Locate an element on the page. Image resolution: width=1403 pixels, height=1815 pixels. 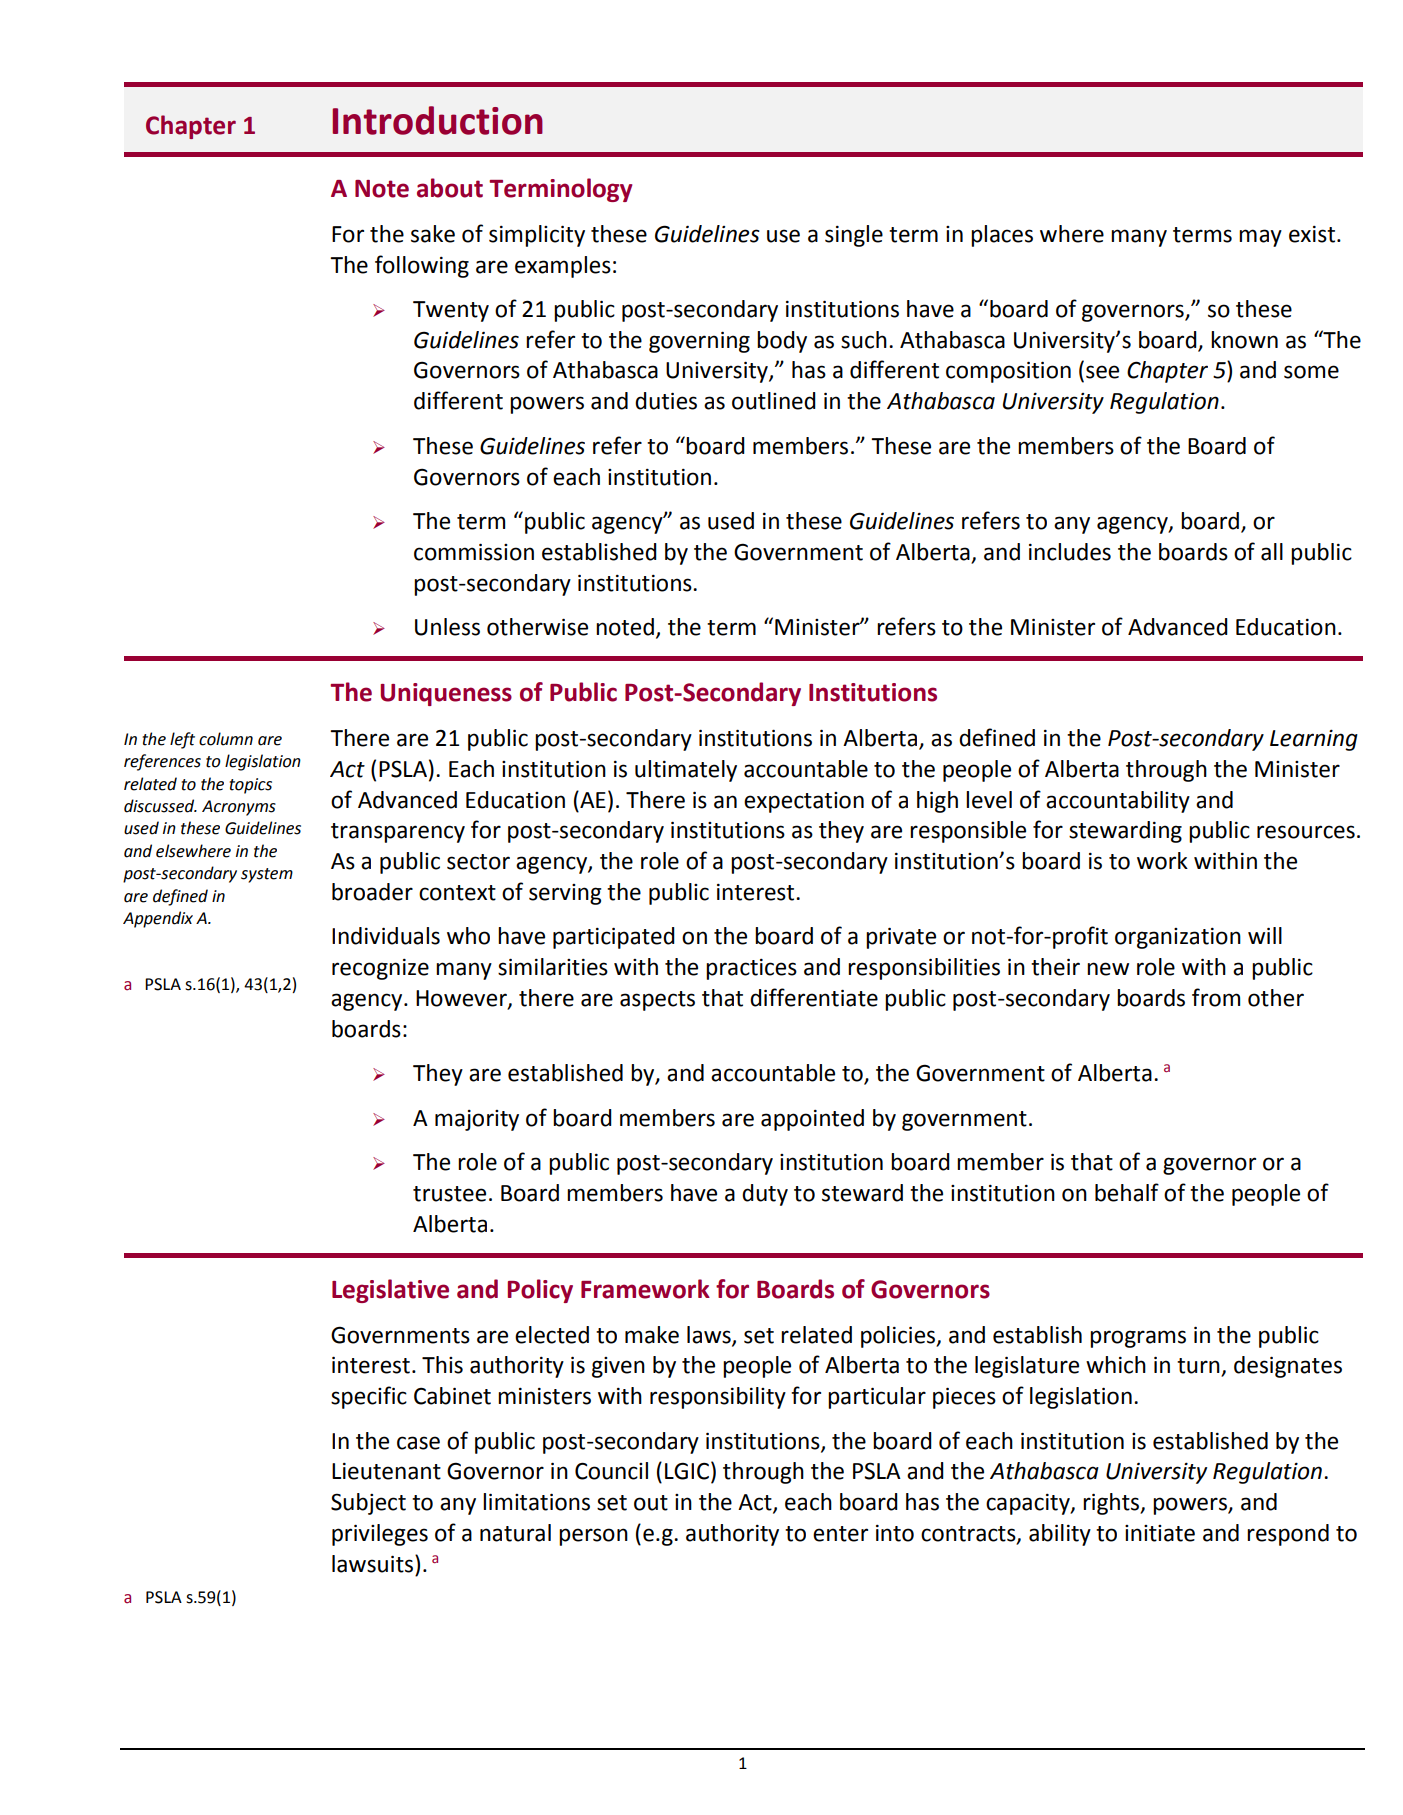
Introduction is located at coordinates (437, 120).
